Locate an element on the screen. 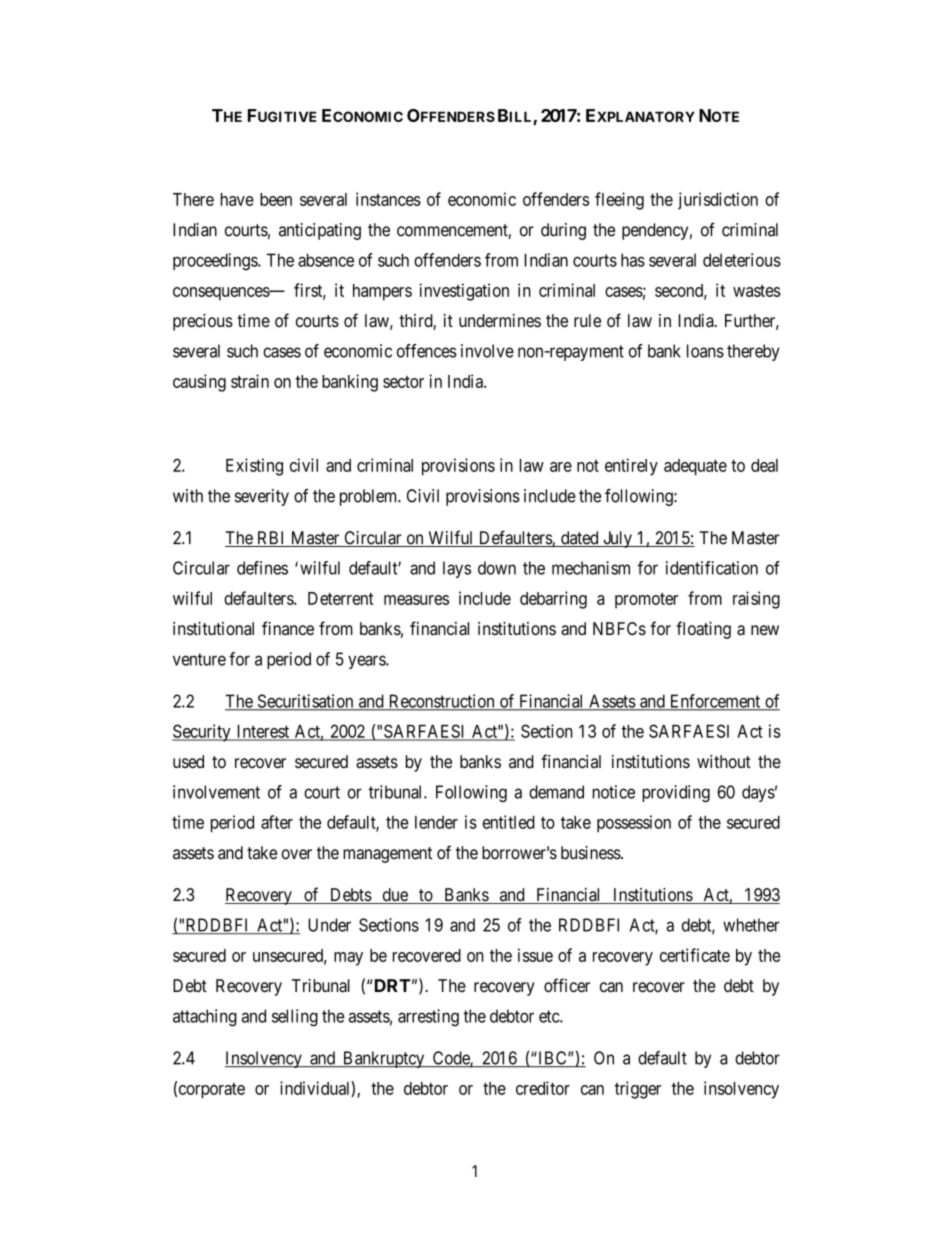 This screenshot has height=1233, width=952. providing is located at coordinates (676, 793).
